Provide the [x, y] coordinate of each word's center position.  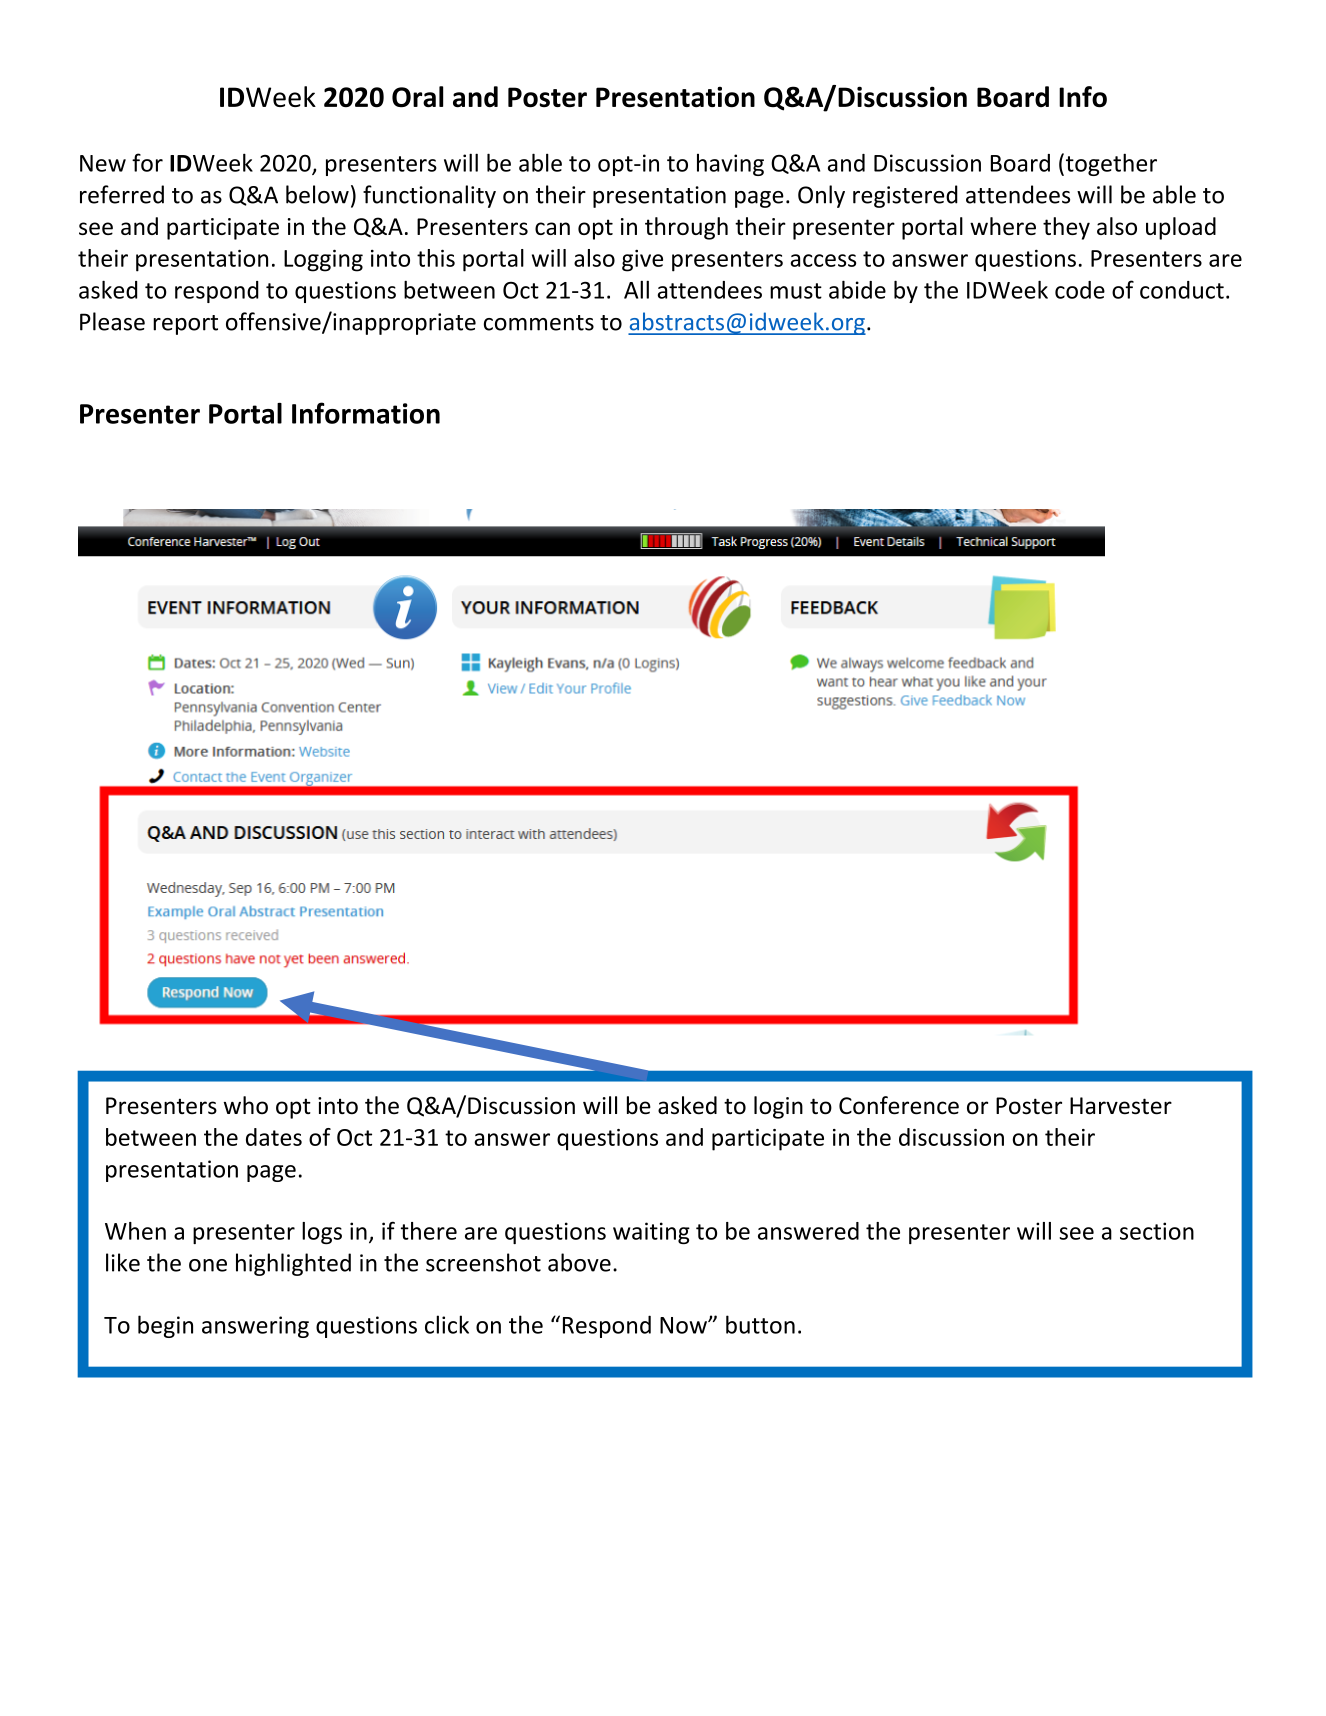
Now [684, 1325]
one [208, 1265]
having [730, 165]
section [1157, 1231]
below [317, 194]
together [1110, 164]
